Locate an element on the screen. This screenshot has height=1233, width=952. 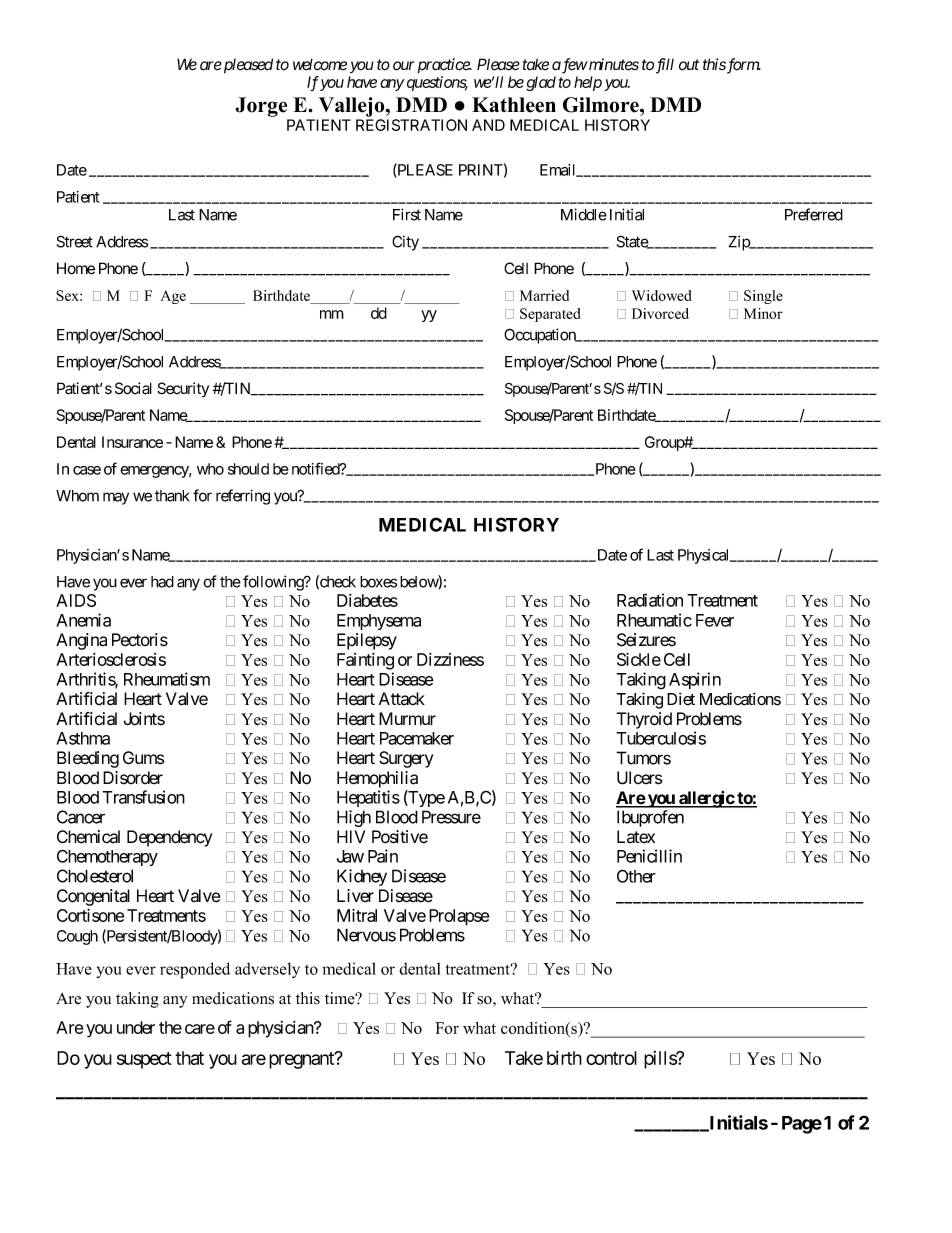
Minor is located at coordinates (763, 313).
